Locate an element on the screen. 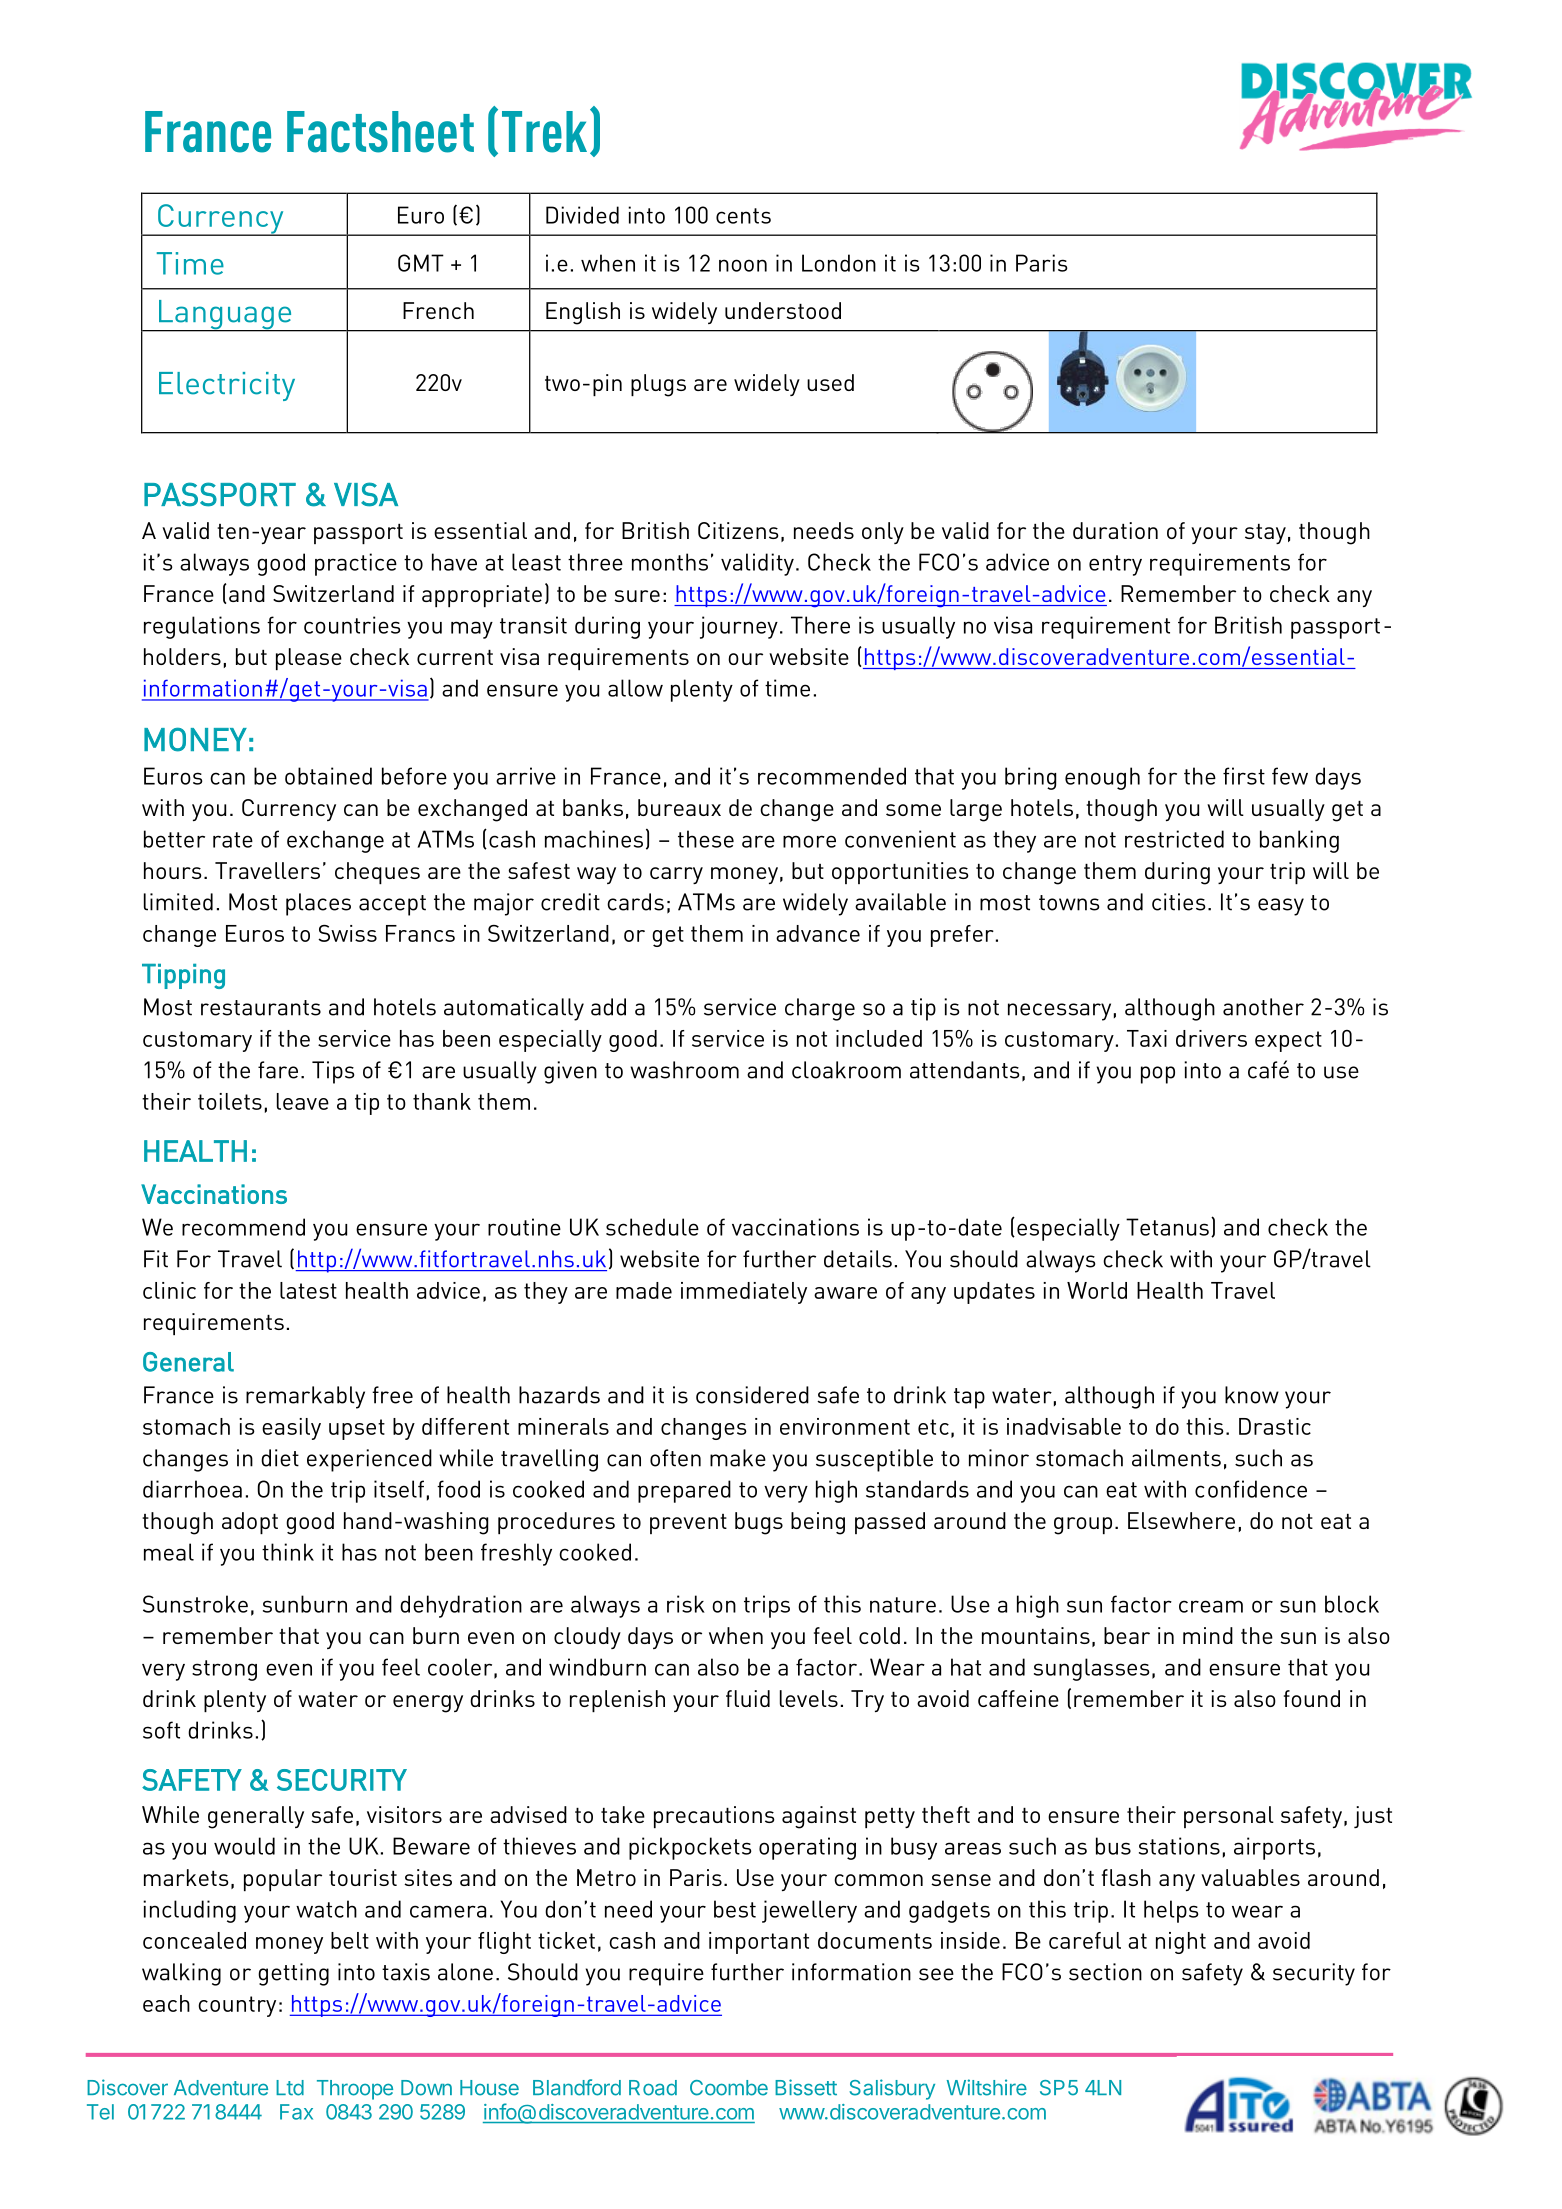 This screenshot has width=1562, height=2209. journey is located at coordinates (739, 627).
